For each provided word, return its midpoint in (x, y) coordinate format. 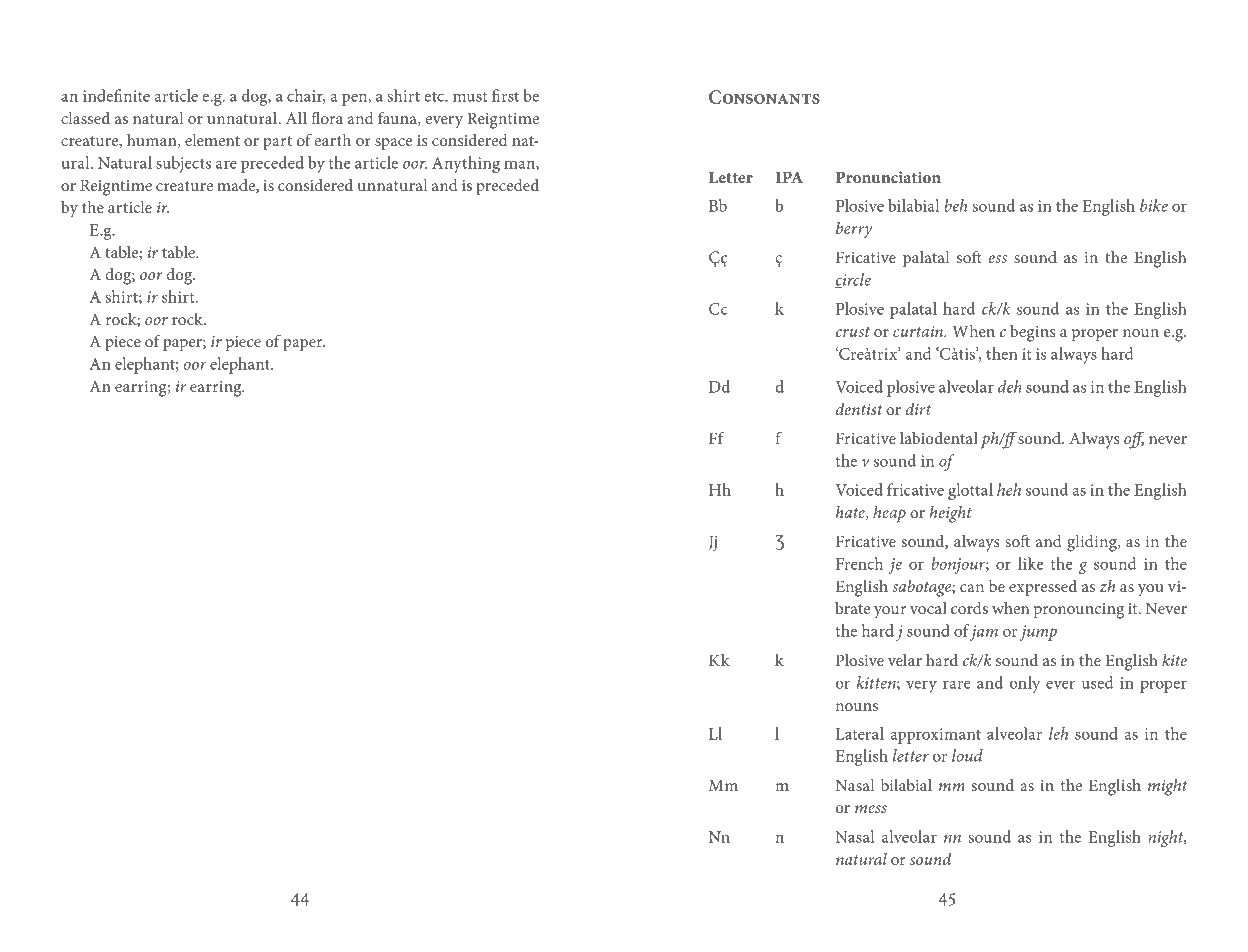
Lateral (860, 733)
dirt (918, 408)
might (1167, 787)
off (1134, 440)
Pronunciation (888, 177)
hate (851, 513)
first (505, 95)
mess (871, 809)
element (212, 140)
